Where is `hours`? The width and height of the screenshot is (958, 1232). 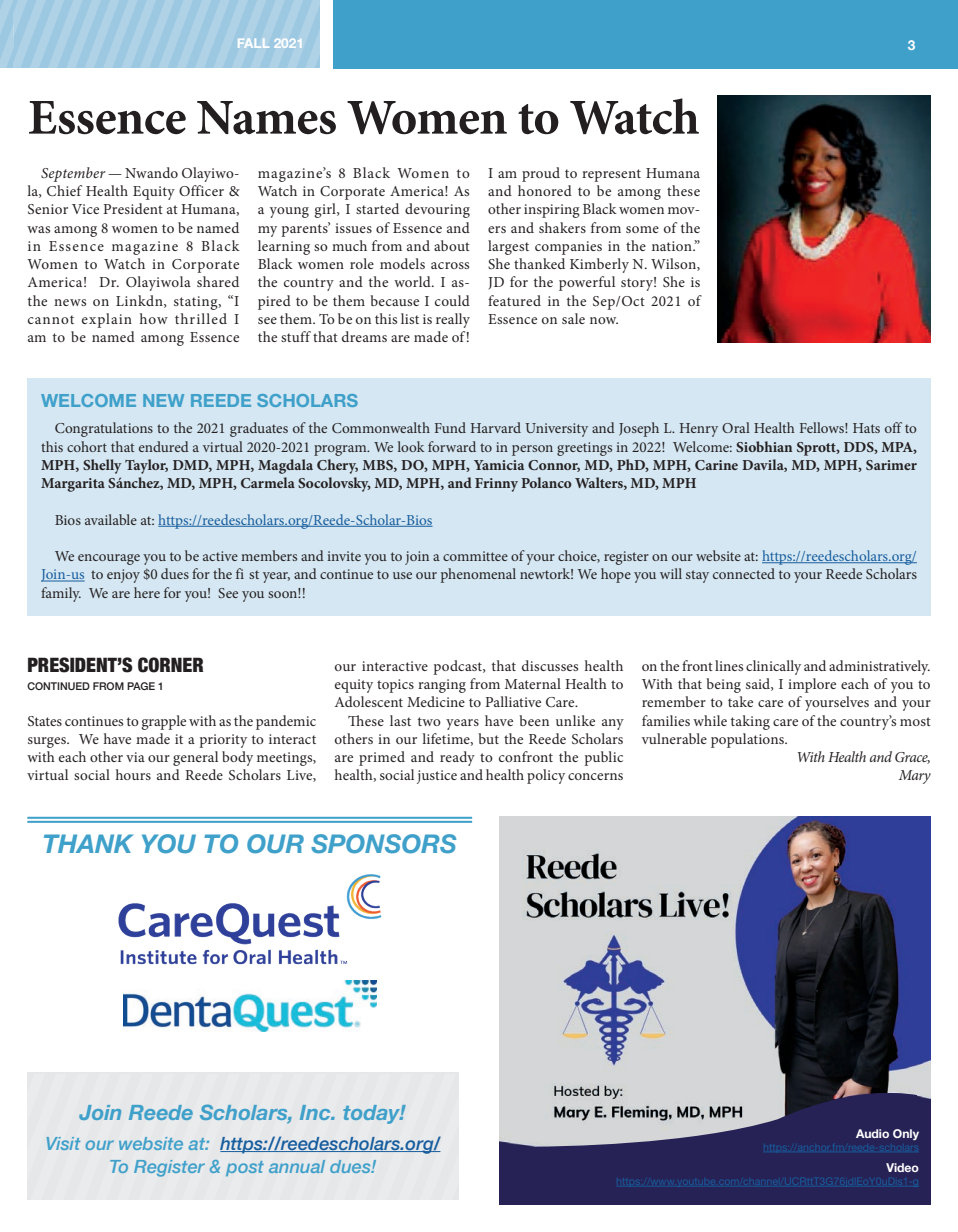
hours is located at coordinates (133, 774).
